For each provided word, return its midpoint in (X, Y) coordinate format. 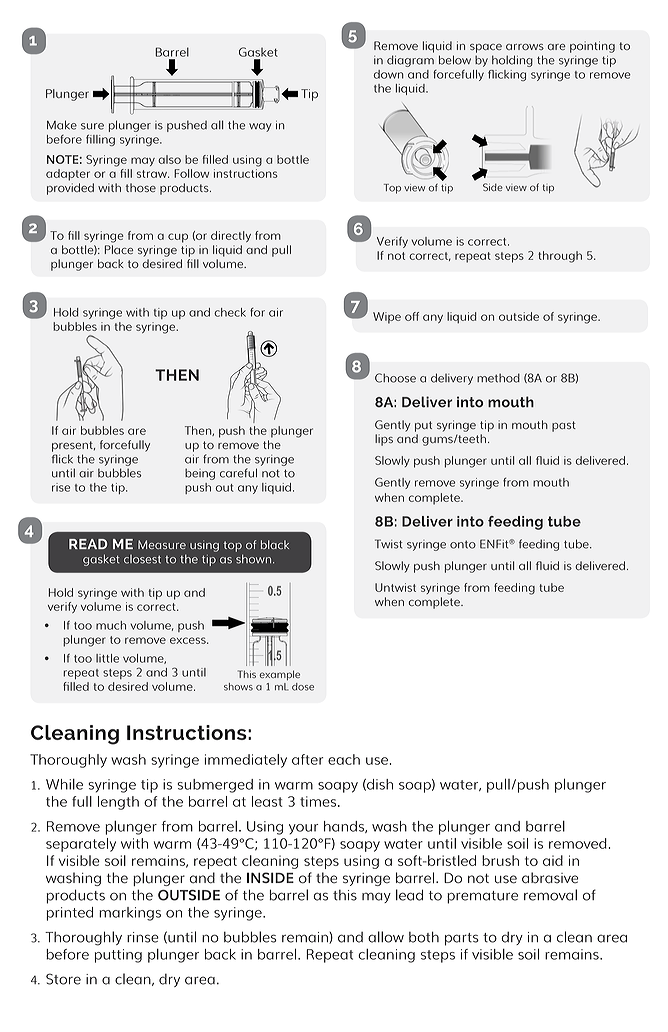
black (275, 544)
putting (118, 956)
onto (463, 544)
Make (62, 125)
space (486, 48)
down (388, 74)
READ (88, 544)
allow (386, 937)
